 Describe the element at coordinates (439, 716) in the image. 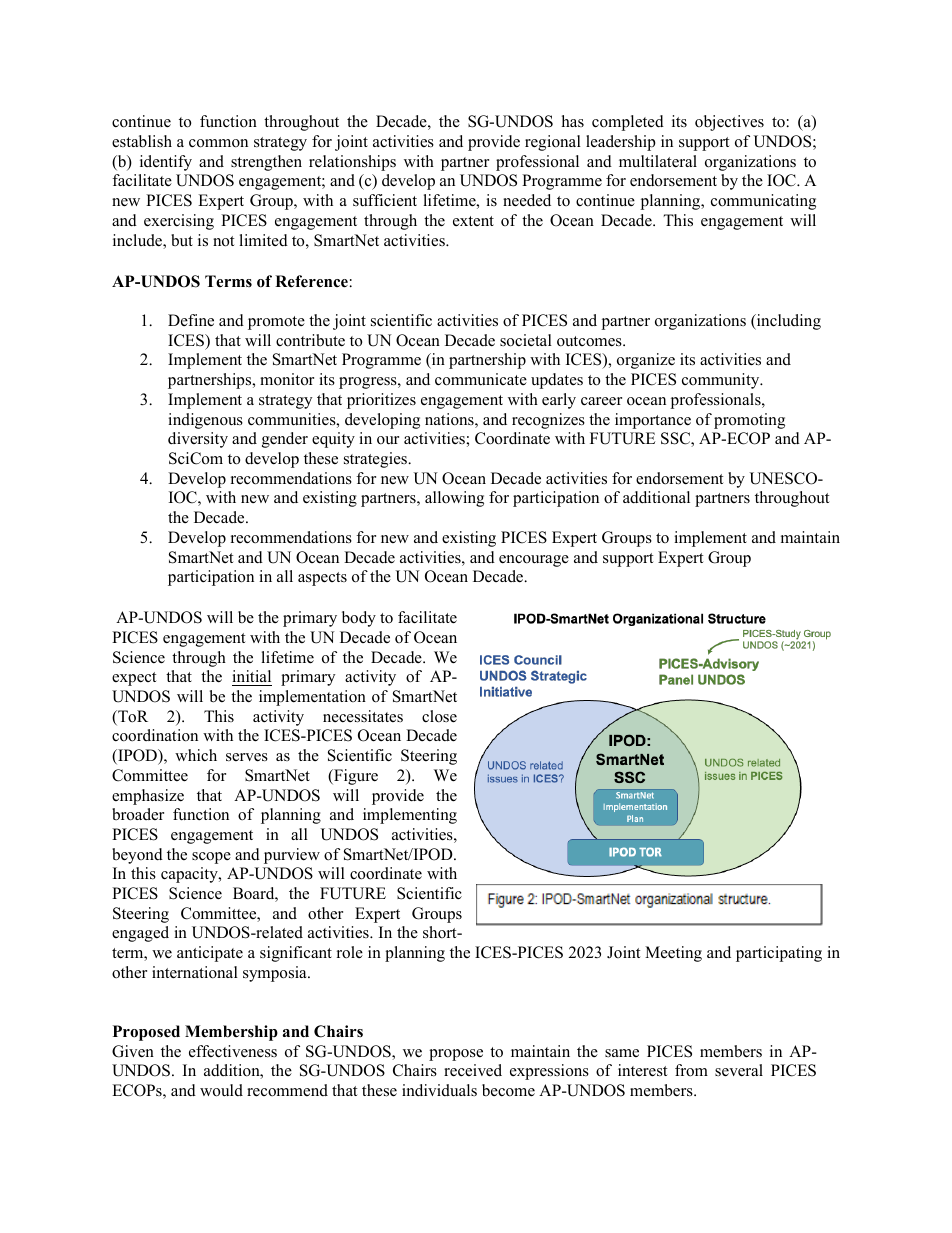

I see `close` at that location.
